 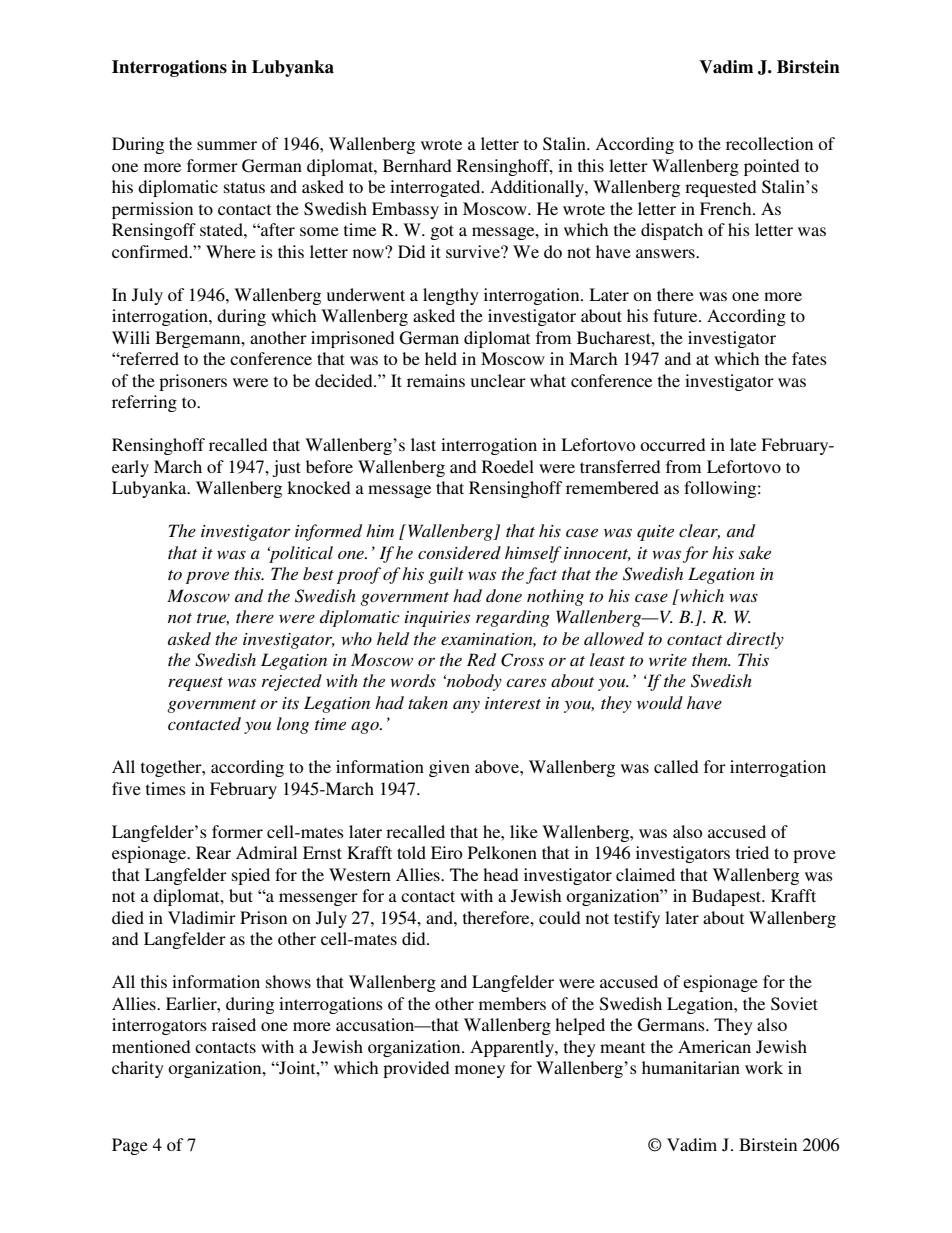 I want to click on Rear, so click(x=213, y=852).
